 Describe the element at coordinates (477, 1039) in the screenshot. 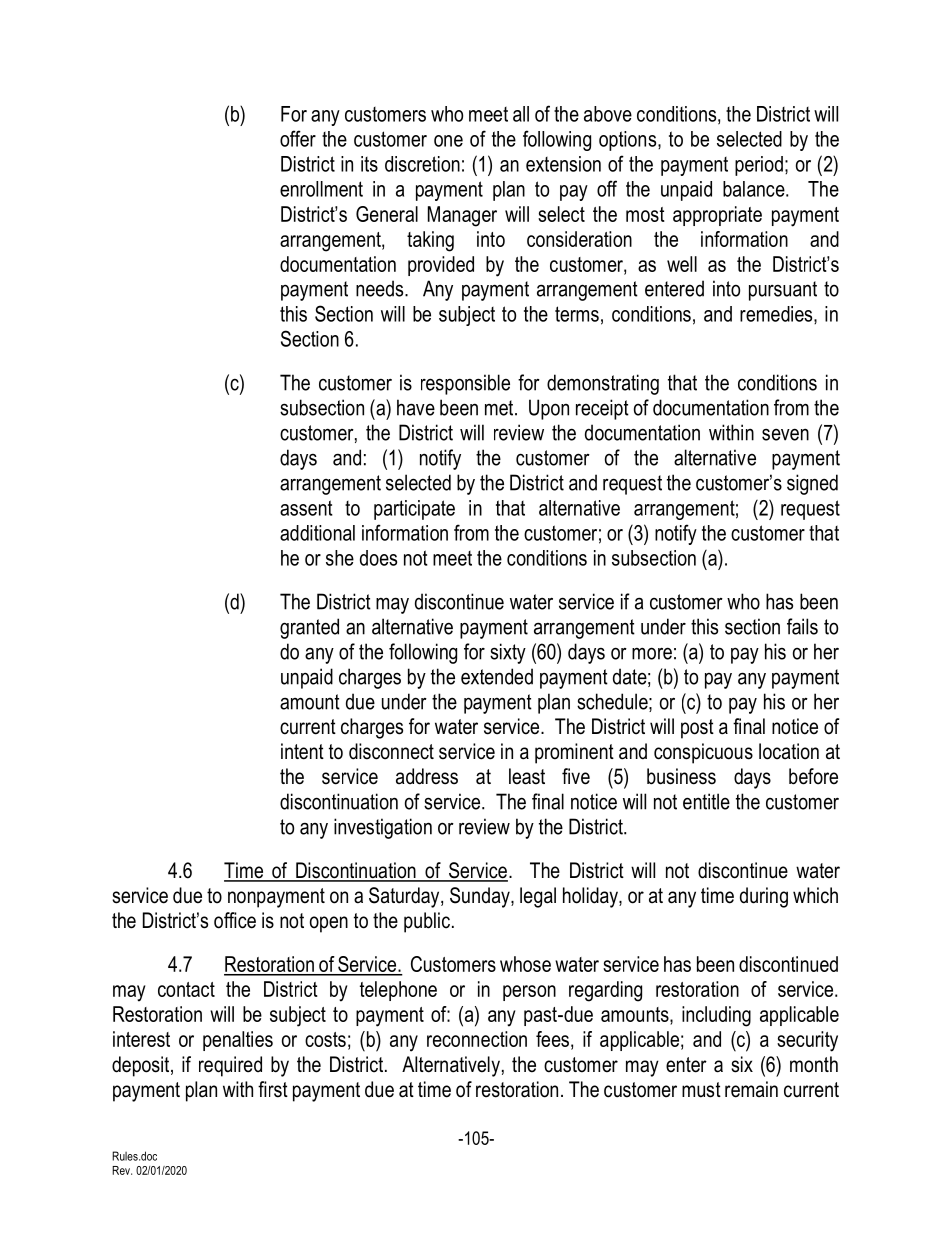

I see `reconnection` at that location.
